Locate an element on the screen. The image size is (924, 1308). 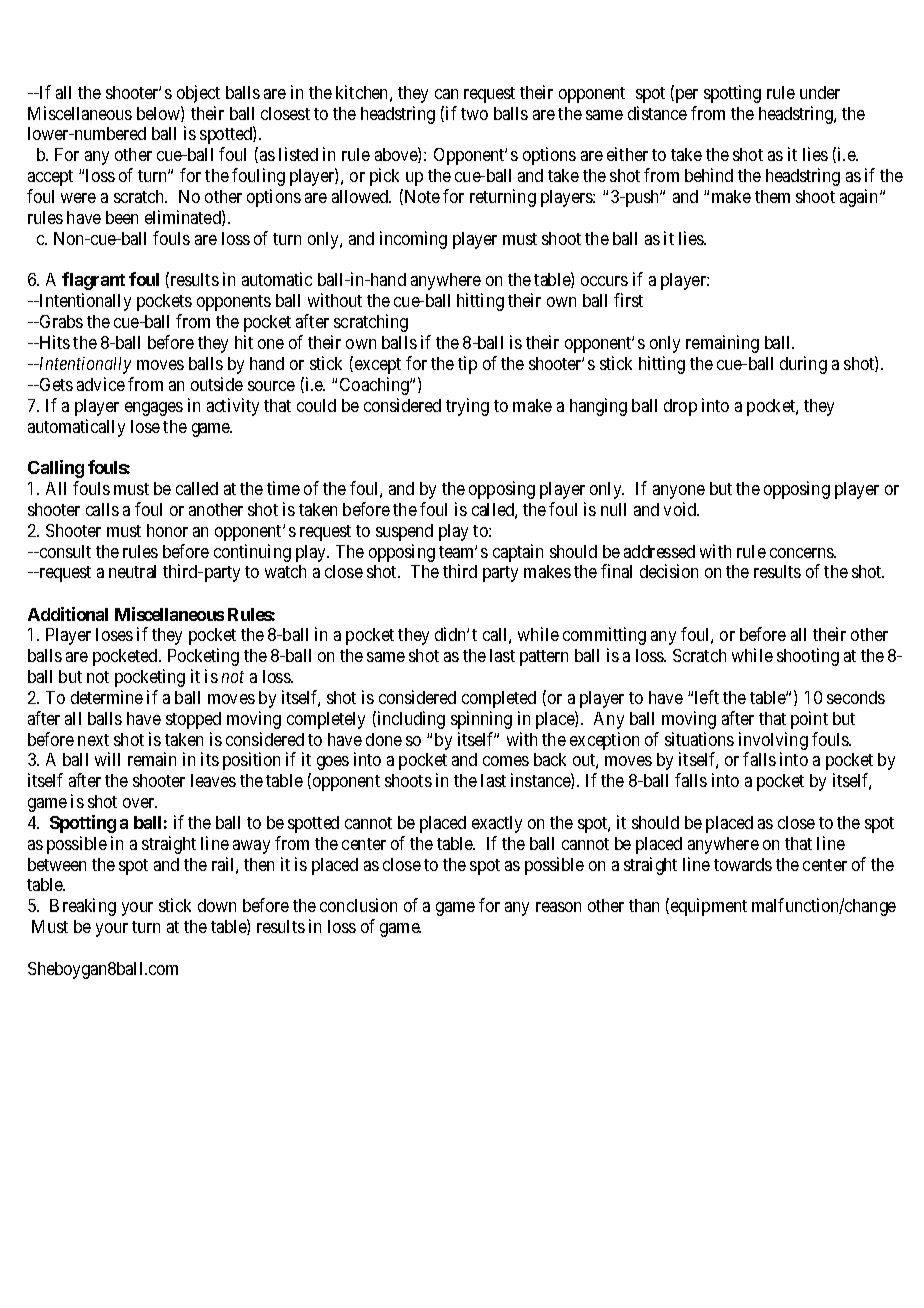
tip is located at coordinates (467, 365).
